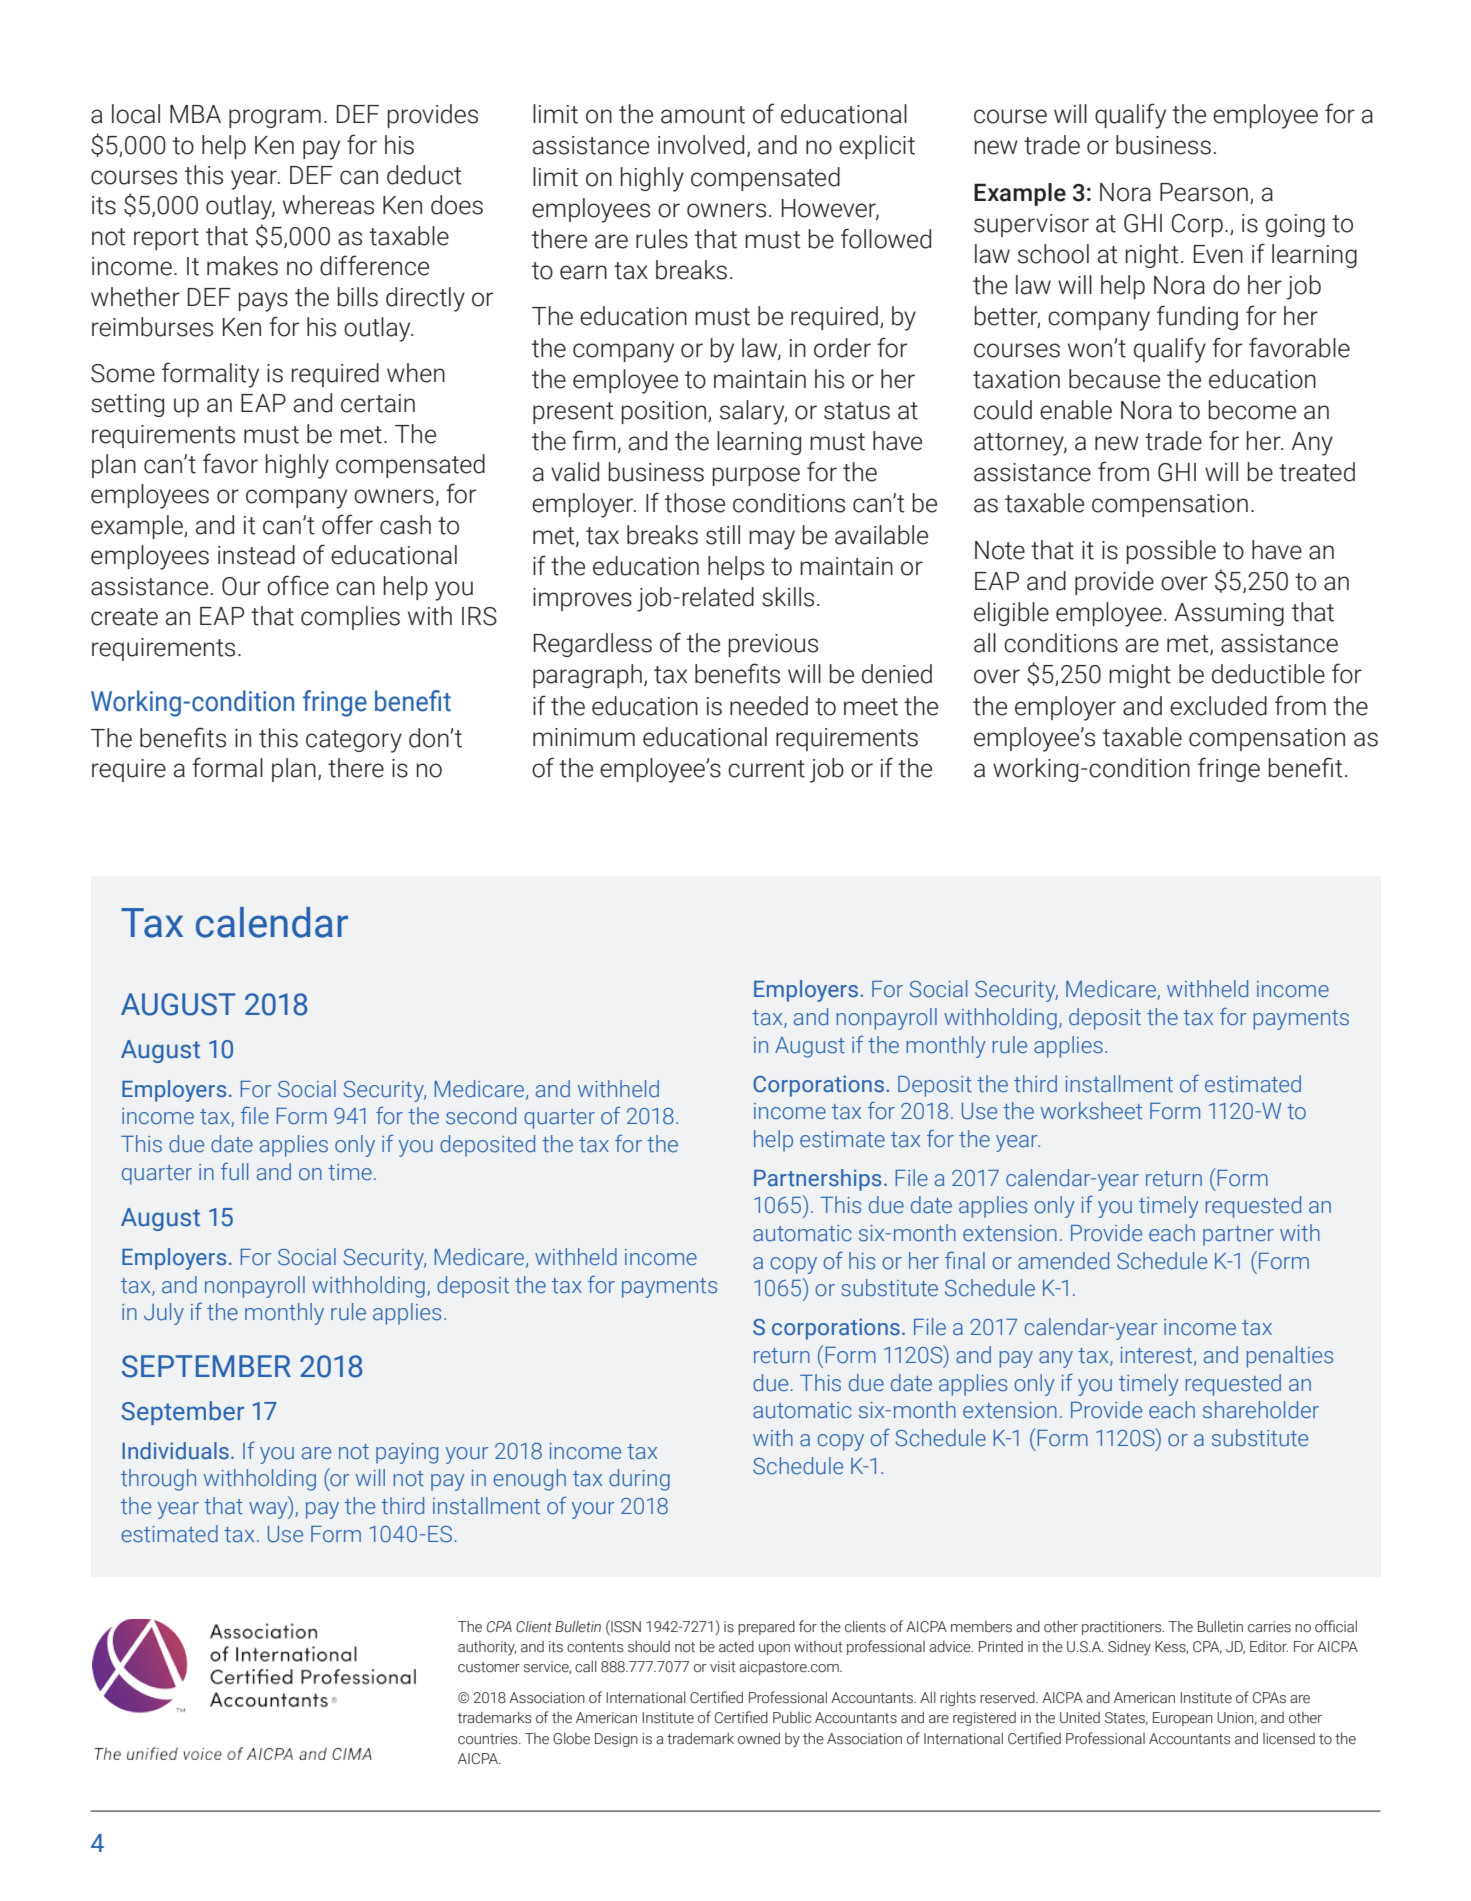 Image resolution: width=1471 pixels, height=1901 pixels. What do you see at coordinates (766, 769) in the screenshot?
I see `current` at bounding box center [766, 769].
